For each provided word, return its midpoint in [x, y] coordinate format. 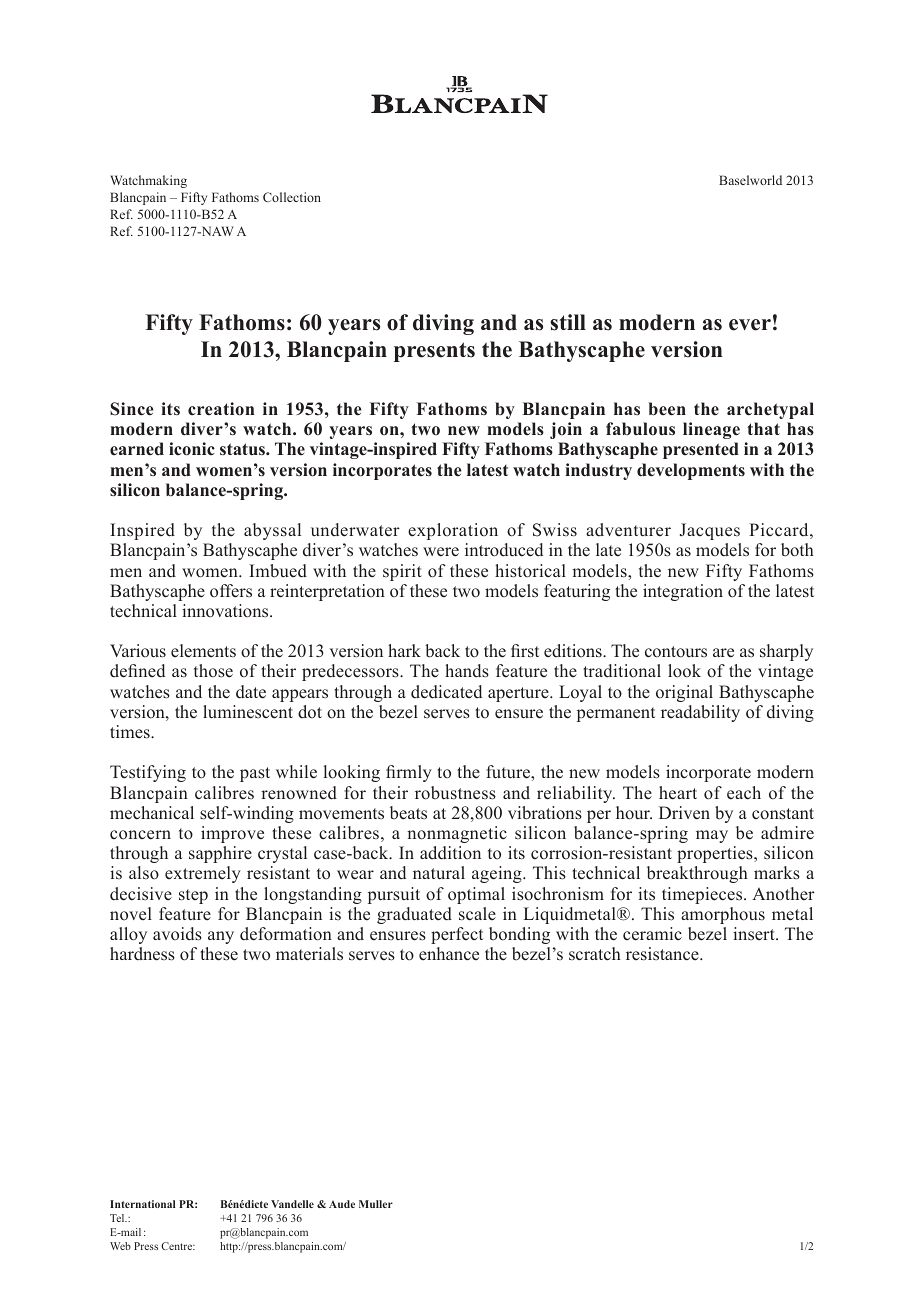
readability [700, 713]
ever [750, 325]
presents [434, 352]
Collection [292, 197]
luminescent [248, 712]
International [142, 1204]
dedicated [446, 692]
